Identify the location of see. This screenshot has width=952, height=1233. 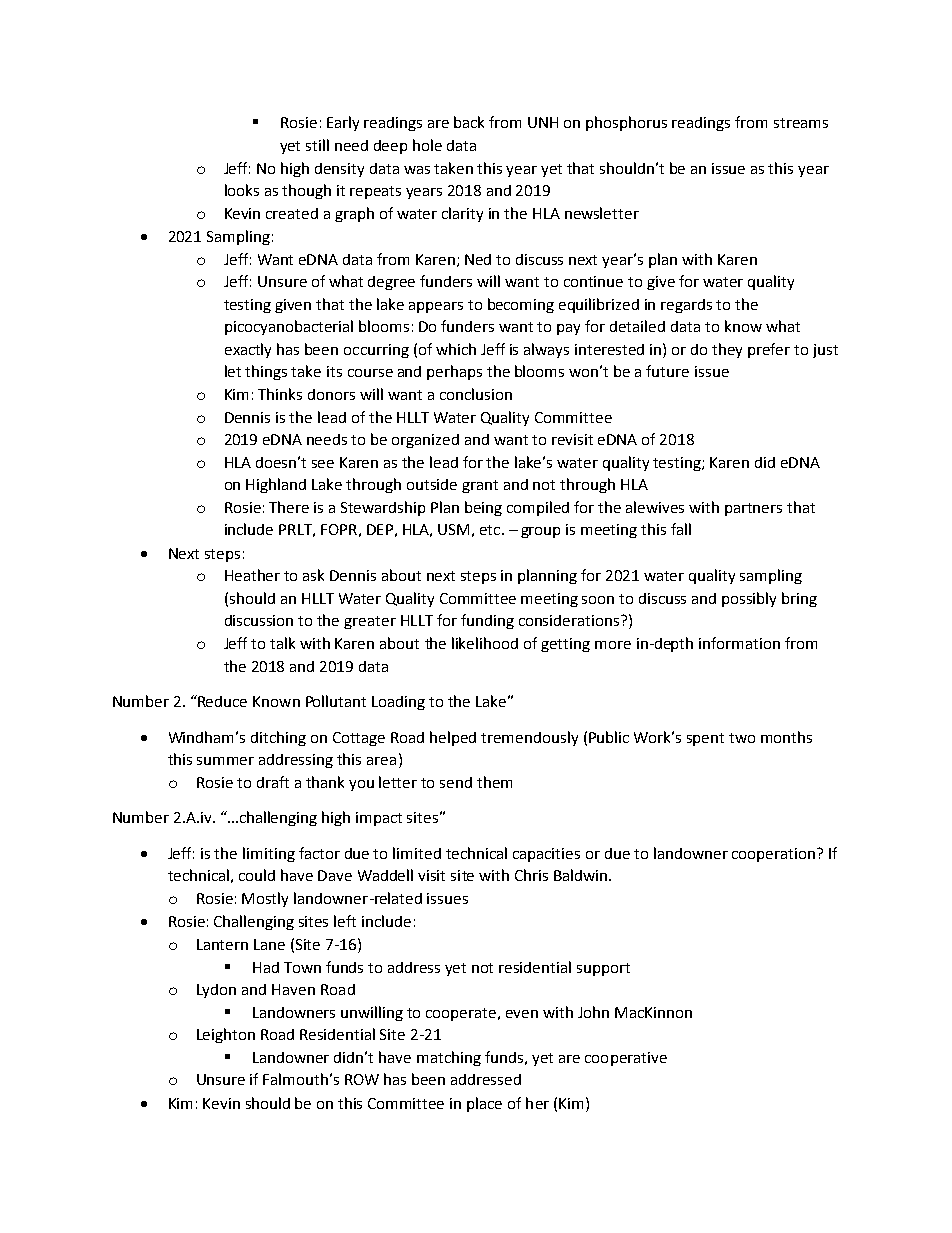
(323, 464).
